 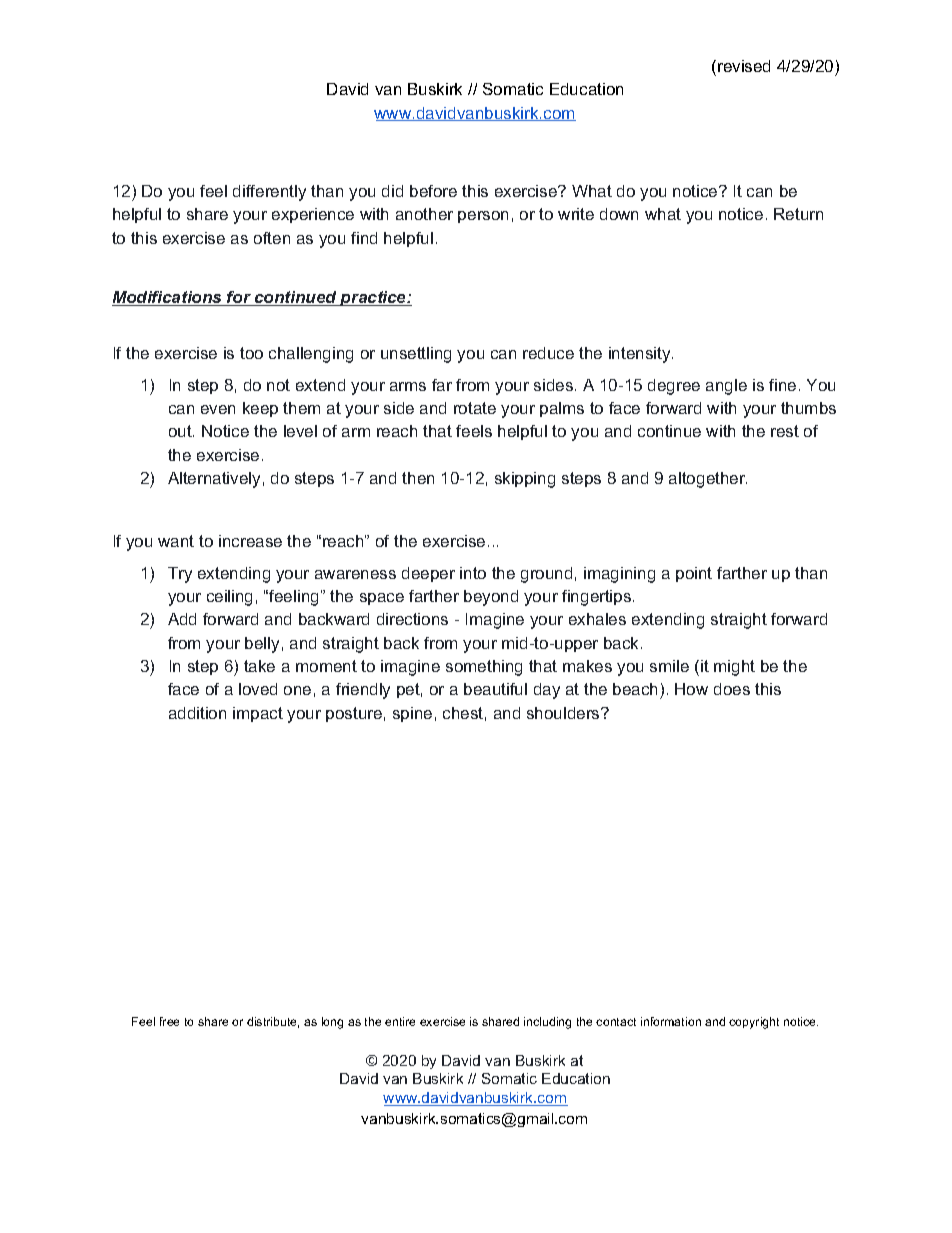 What do you see at coordinates (548, 353) in the document?
I see `reduce` at bounding box center [548, 353].
